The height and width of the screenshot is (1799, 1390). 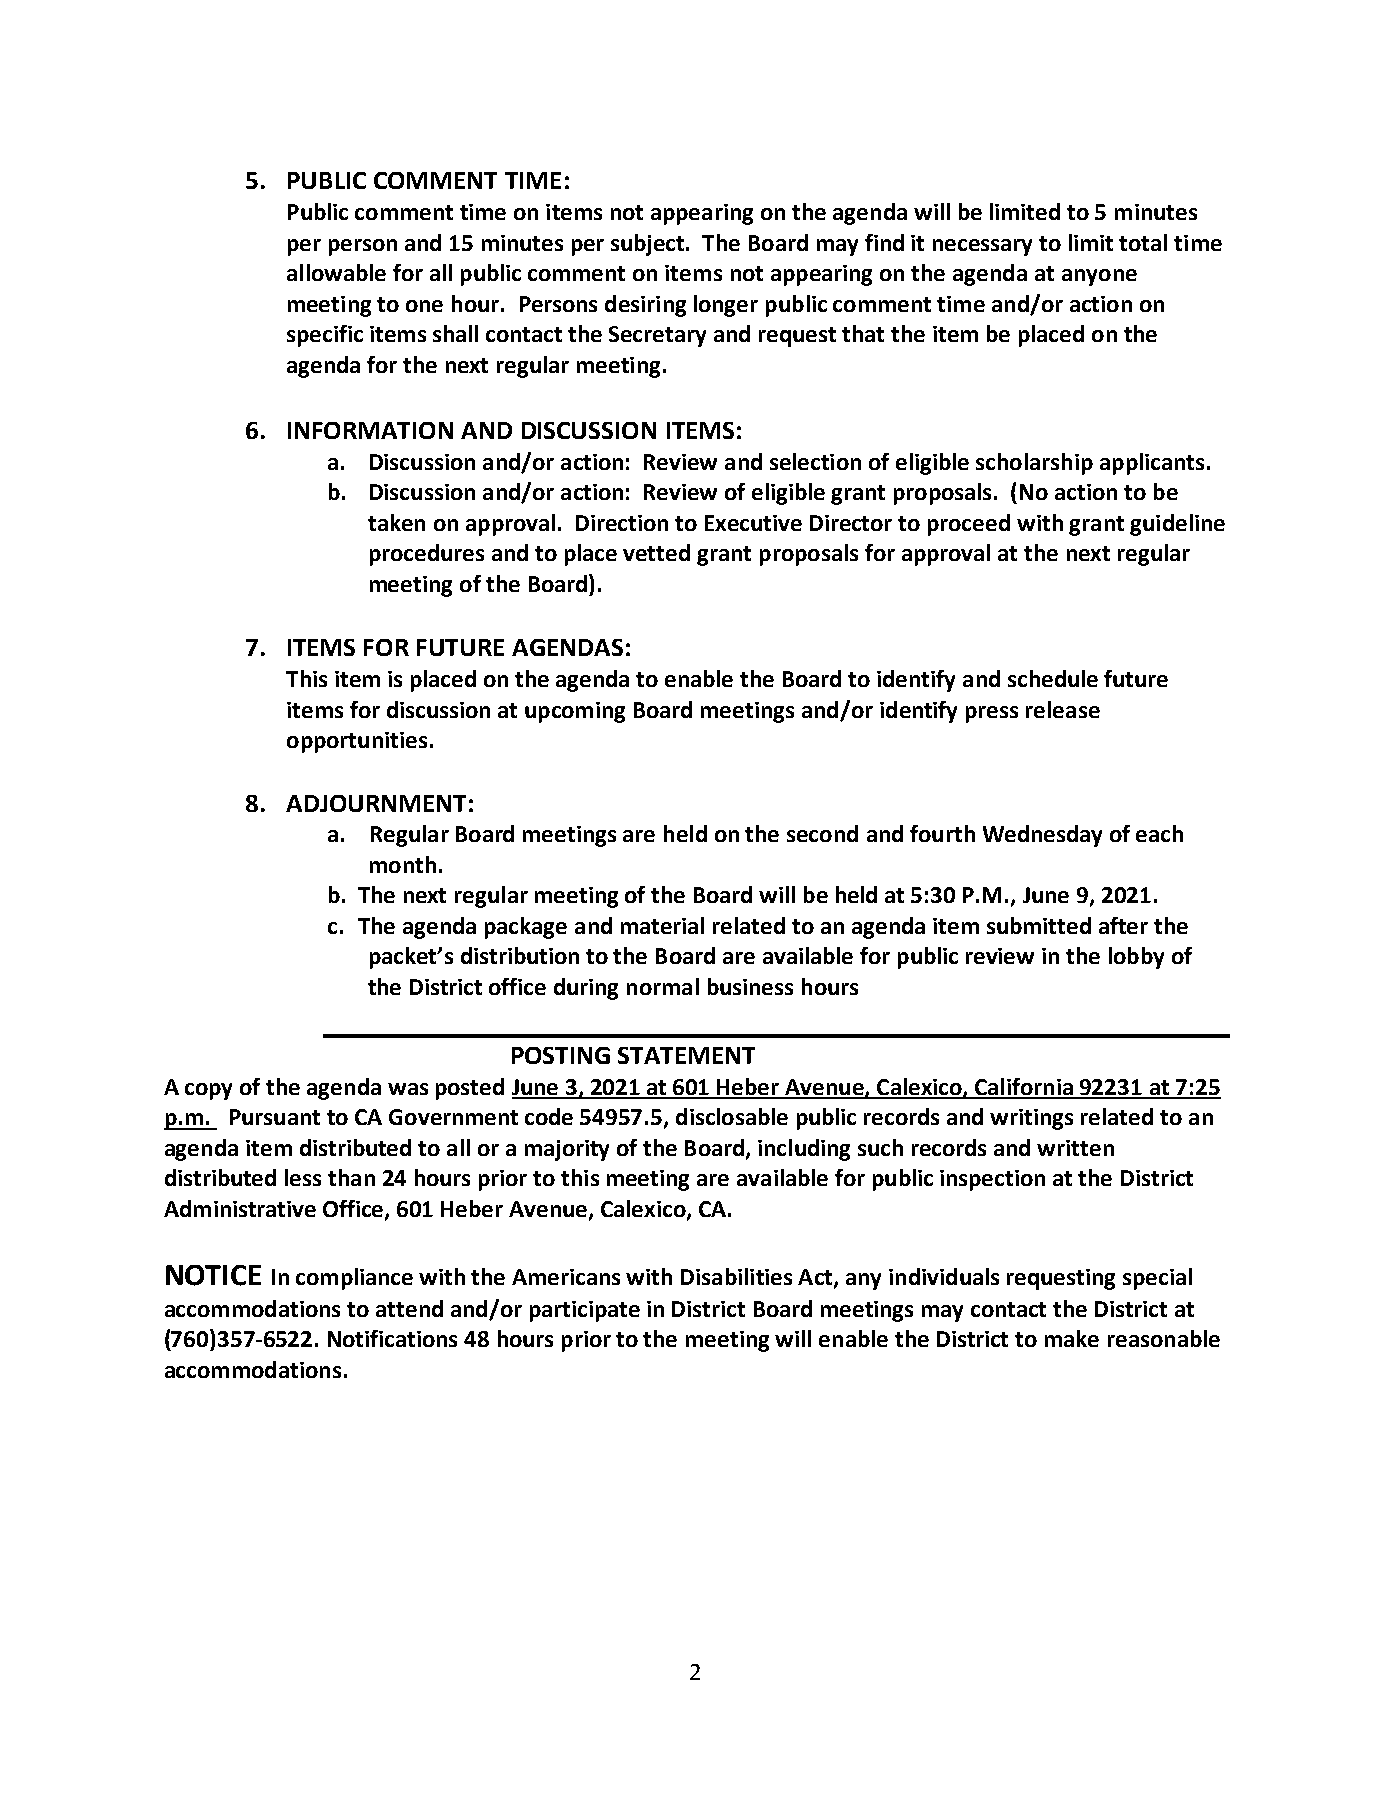 I want to click on Wednesday, so click(x=1042, y=836).
